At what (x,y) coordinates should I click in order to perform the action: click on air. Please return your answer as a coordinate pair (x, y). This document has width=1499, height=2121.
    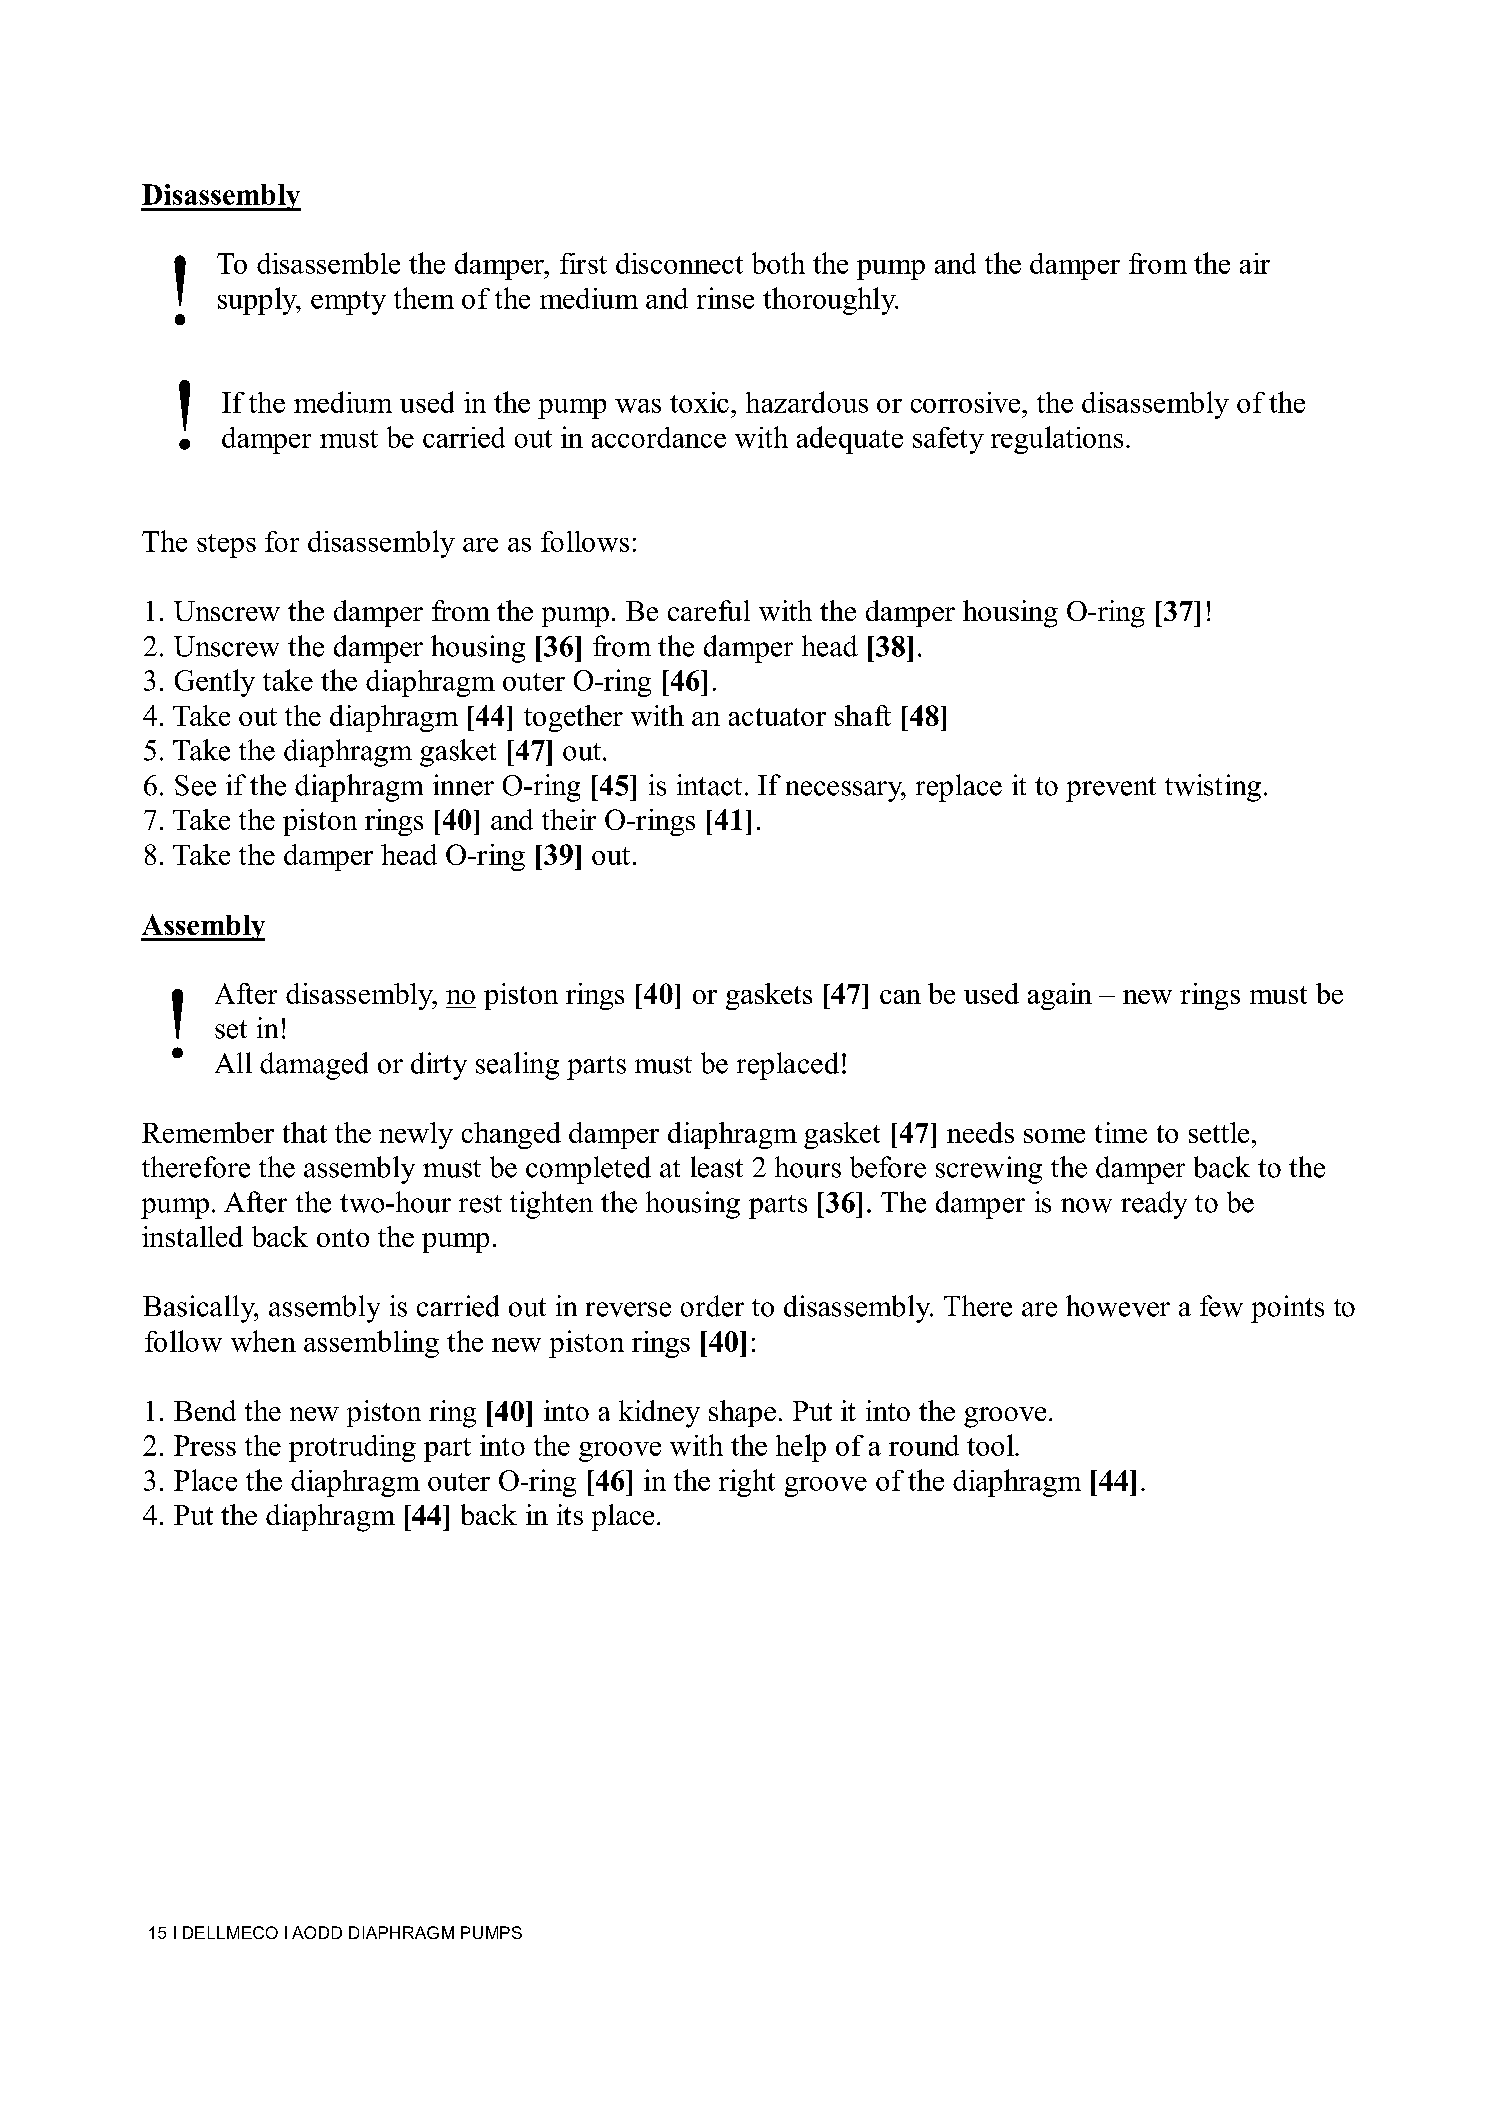
    Looking at the image, I should click on (1255, 263).
